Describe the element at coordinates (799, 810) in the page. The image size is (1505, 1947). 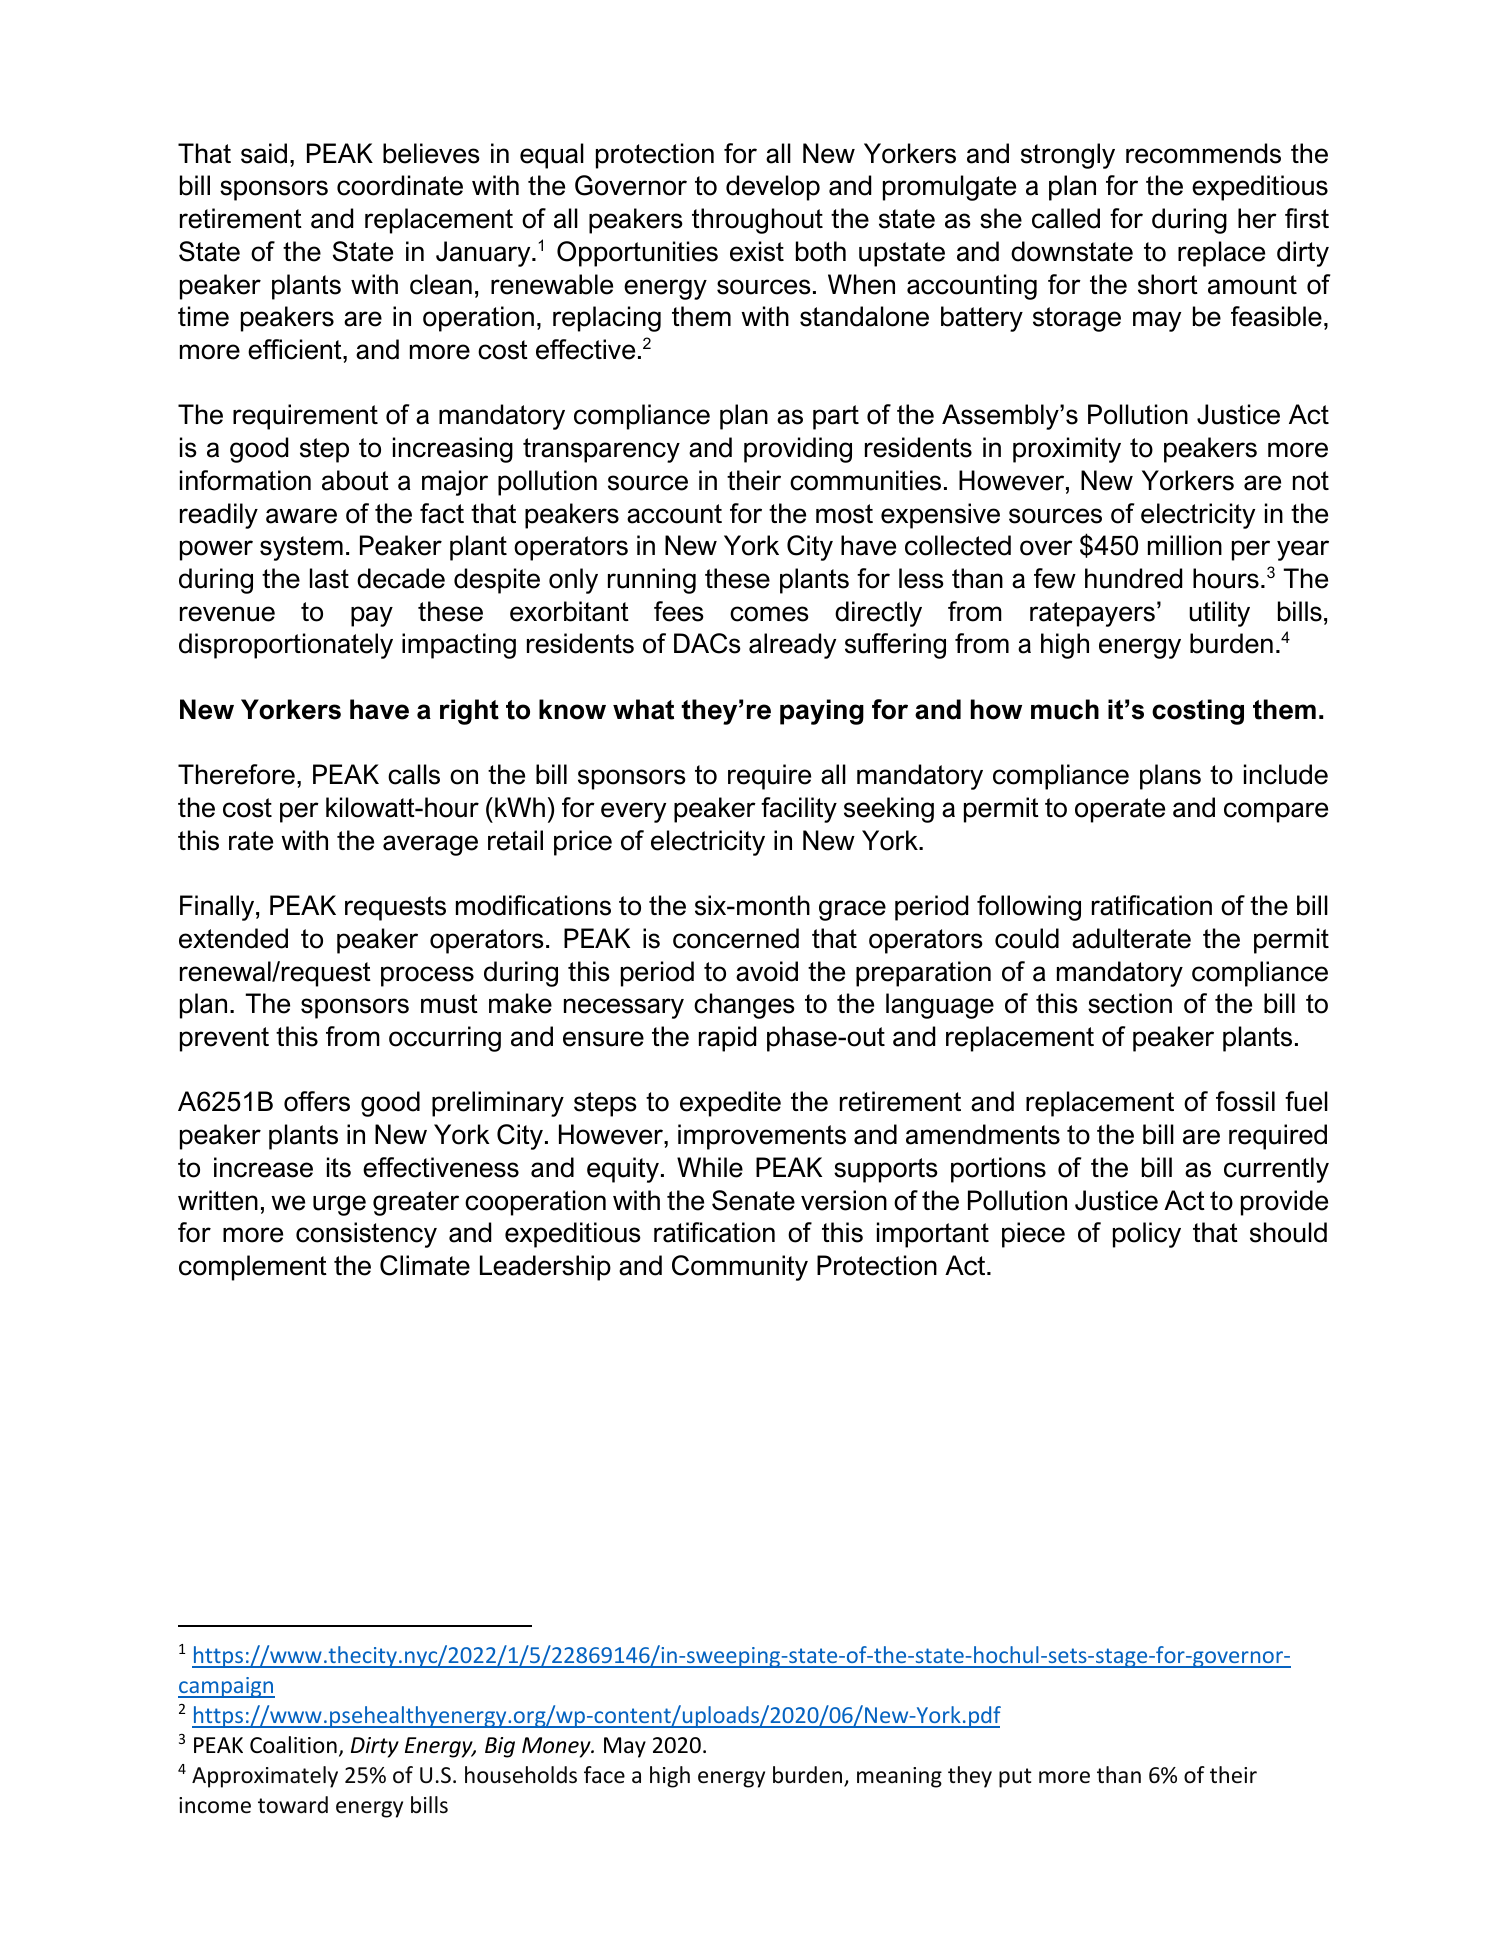
I see `facility` at that location.
